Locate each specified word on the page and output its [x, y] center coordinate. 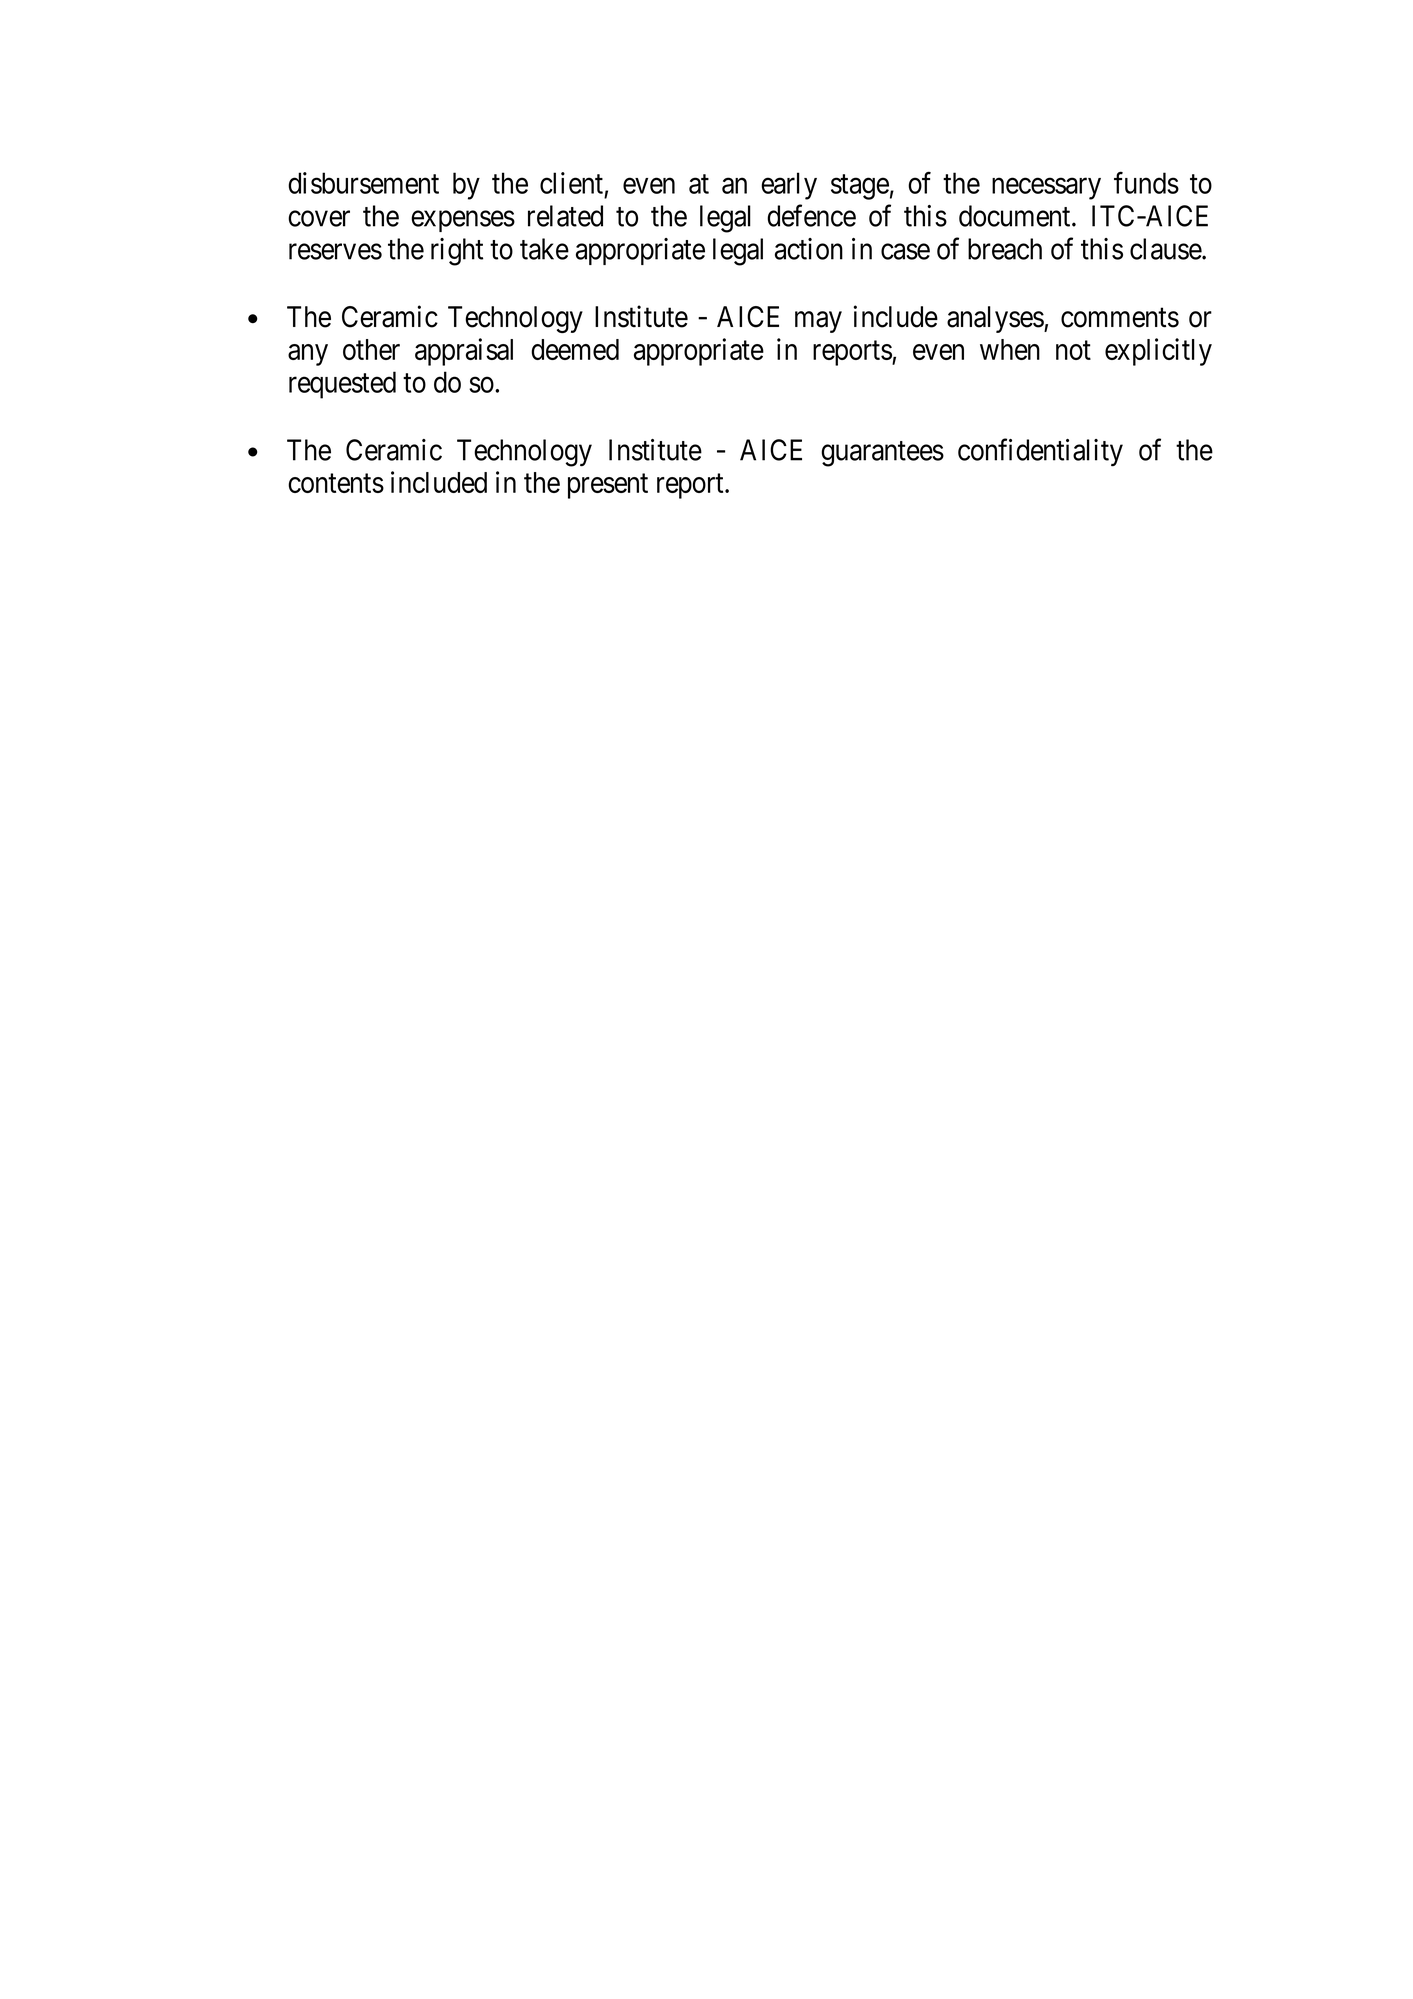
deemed [575, 349]
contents [336, 483]
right [457, 252]
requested [342, 385]
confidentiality [1040, 452]
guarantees [882, 454]
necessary [1046, 189]
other [371, 349]
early [789, 186]
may [818, 322]
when [1010, 349]
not [1073, 350]
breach [1005, 249]
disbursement [363, 183]
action [809, 249]
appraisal [464, 352]
